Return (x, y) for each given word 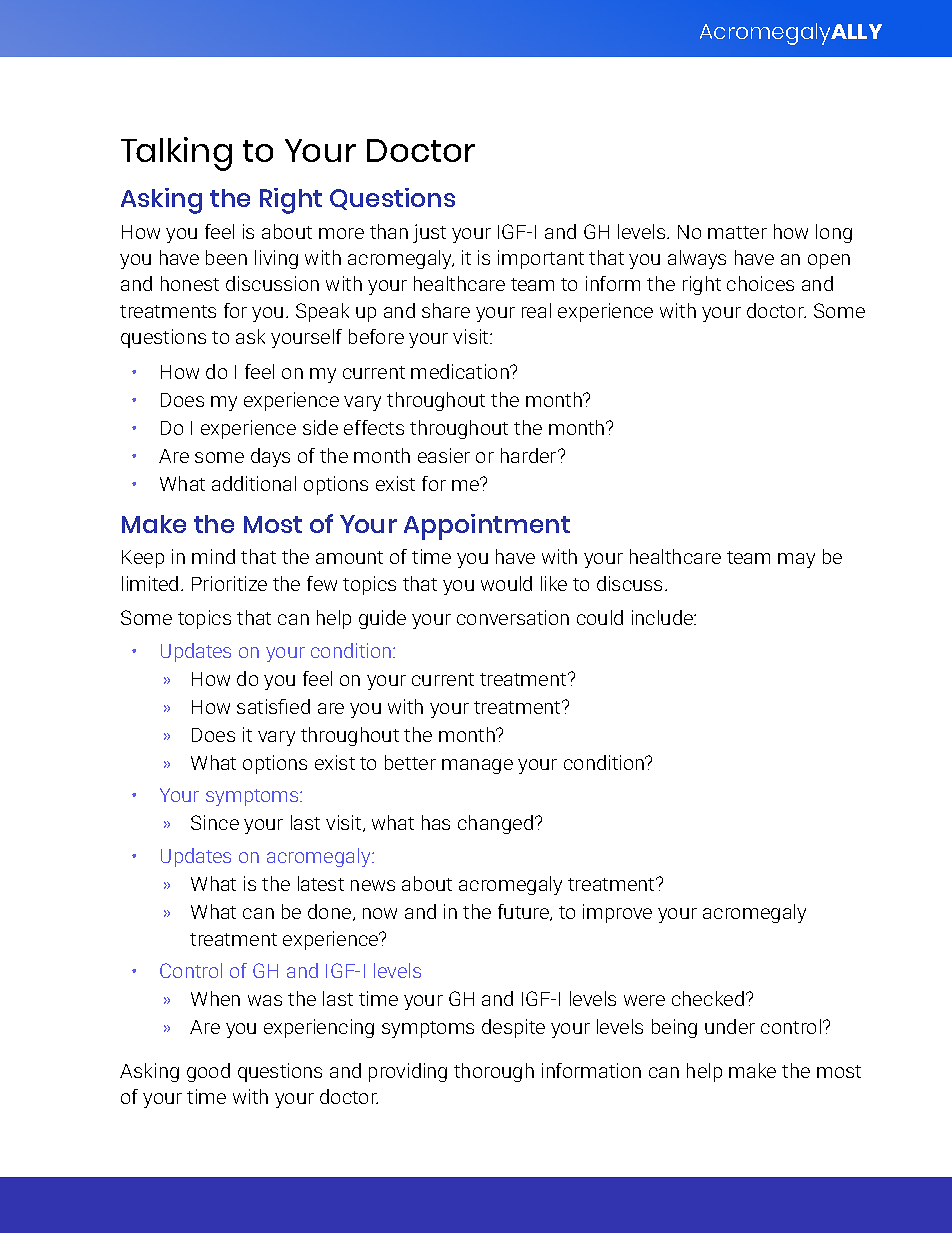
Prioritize (229, 583)
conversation (513, 617)
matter (737, 232)
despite (513, 1028)
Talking (176, 154)
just (429, 233)
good (208, 1072)
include (664, 617)
